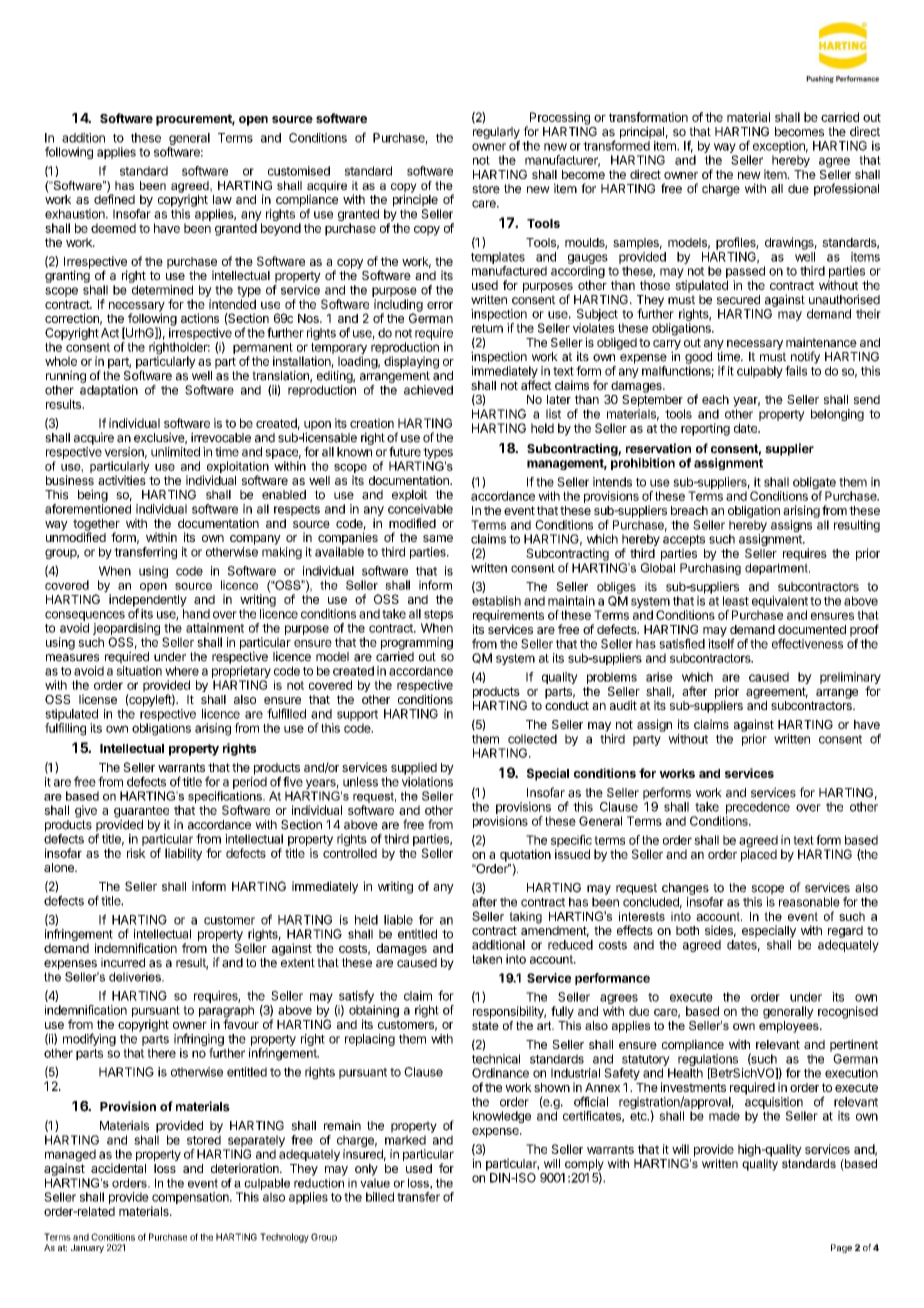 The width and height of the image is (924, 1308). I want to click on adaptation, so click(109, 391).
